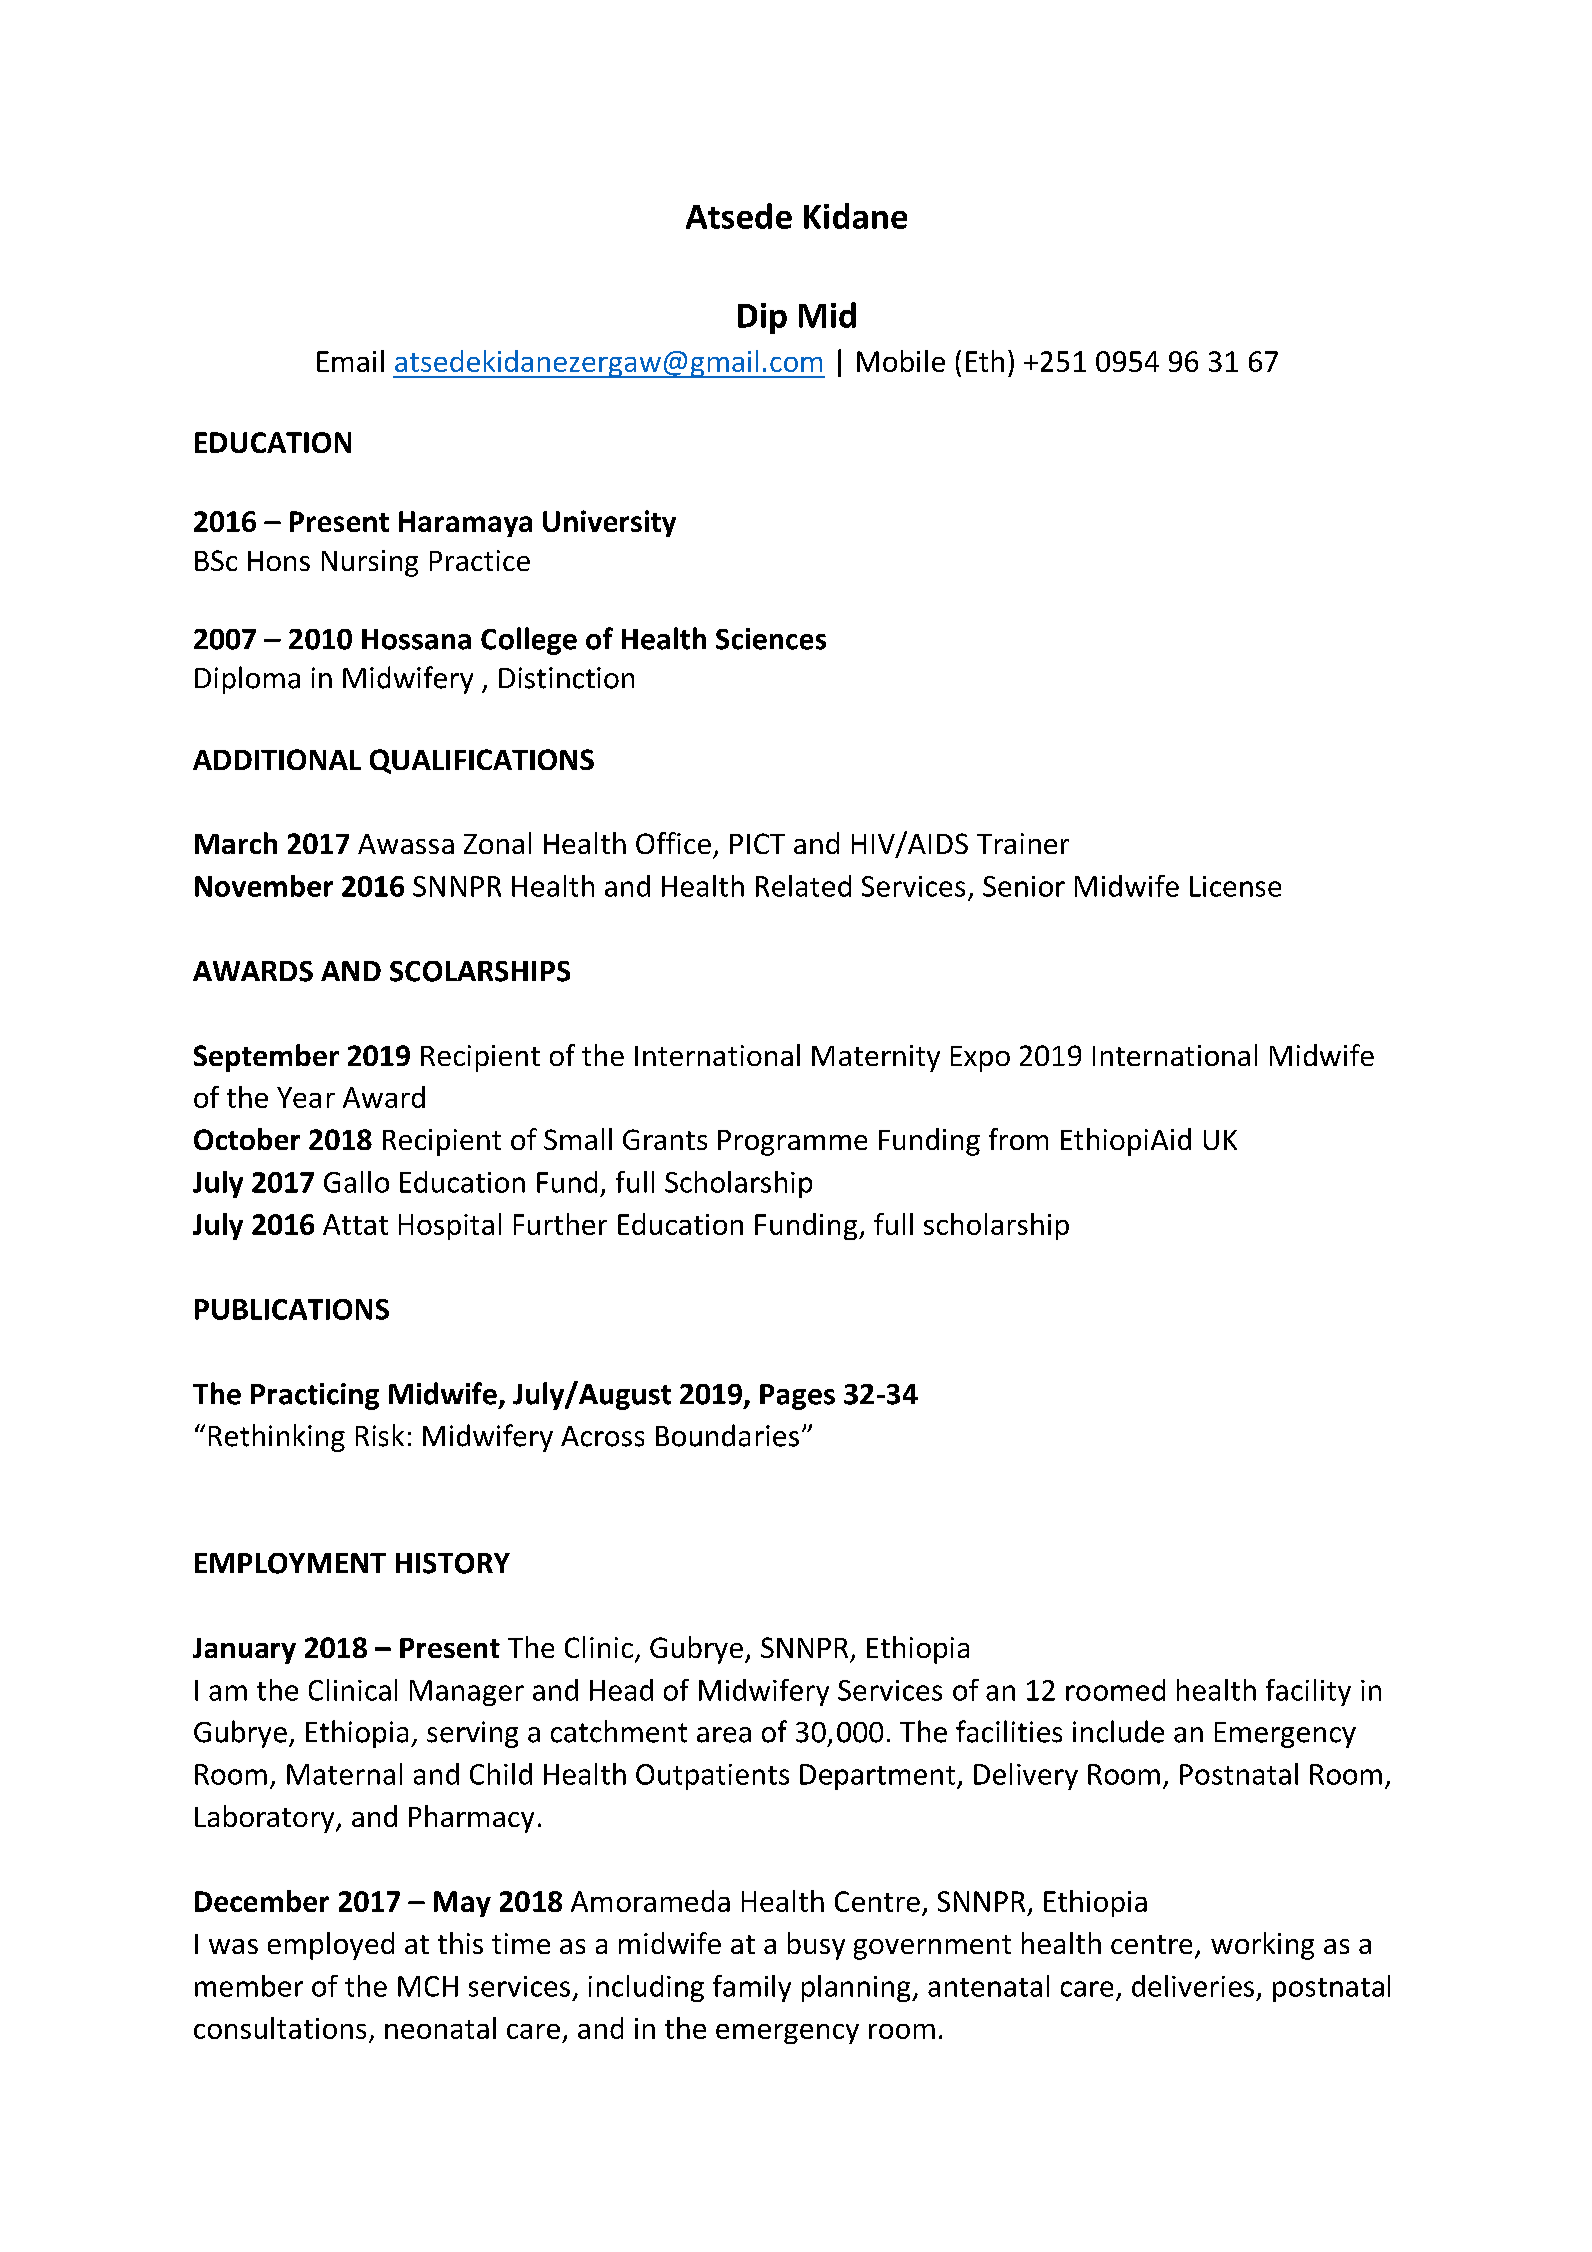 This image has height=2252, width=1592. Describe the element at coordinates (1193, 1986) in the image. I see `deliveries` at that location.
